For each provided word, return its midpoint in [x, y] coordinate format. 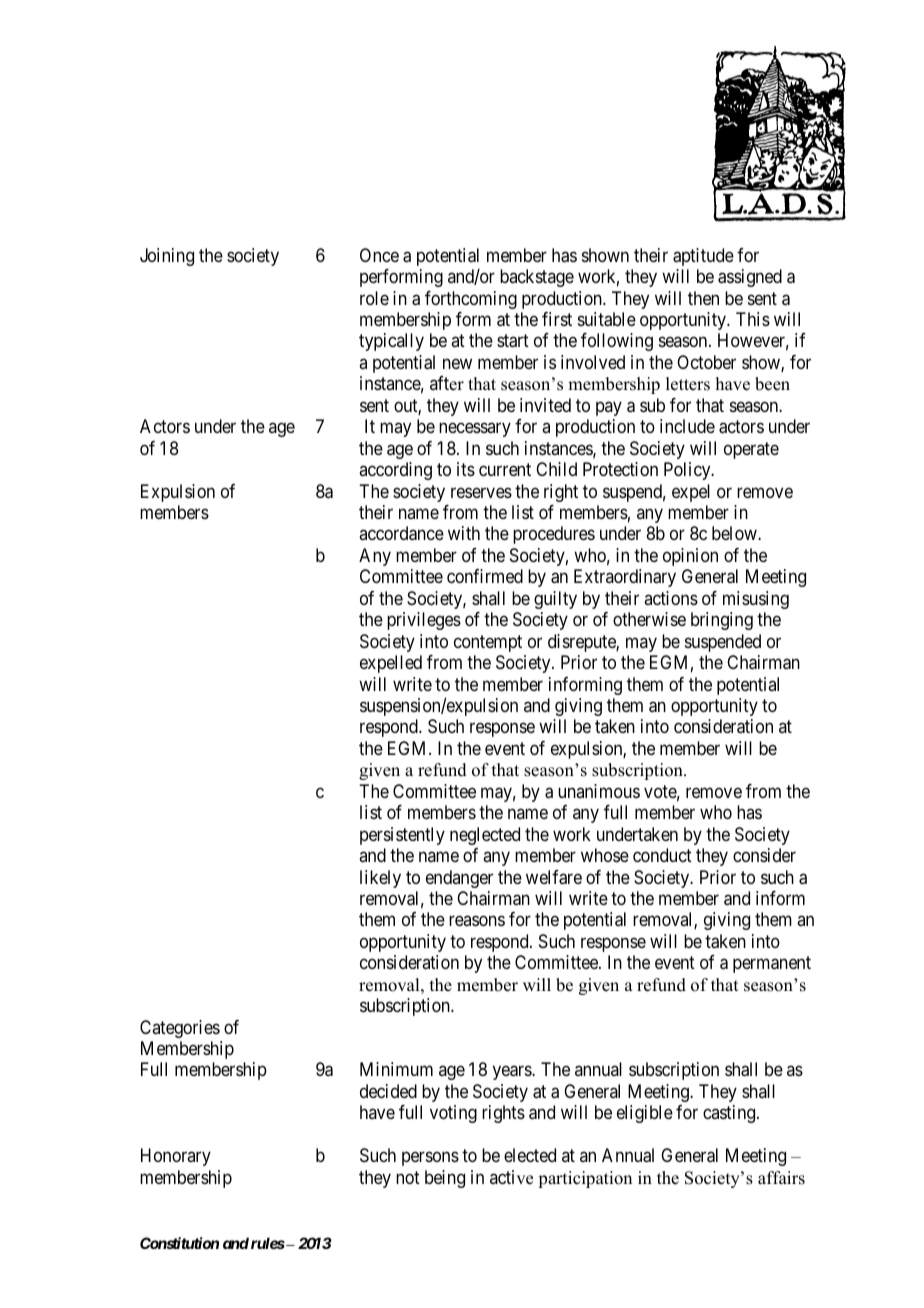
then [703, 298]
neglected [485, 836]
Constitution [179, 1243]
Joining [167, 257]
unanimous [599, 791]
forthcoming [471, 300]
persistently [402, 836]
